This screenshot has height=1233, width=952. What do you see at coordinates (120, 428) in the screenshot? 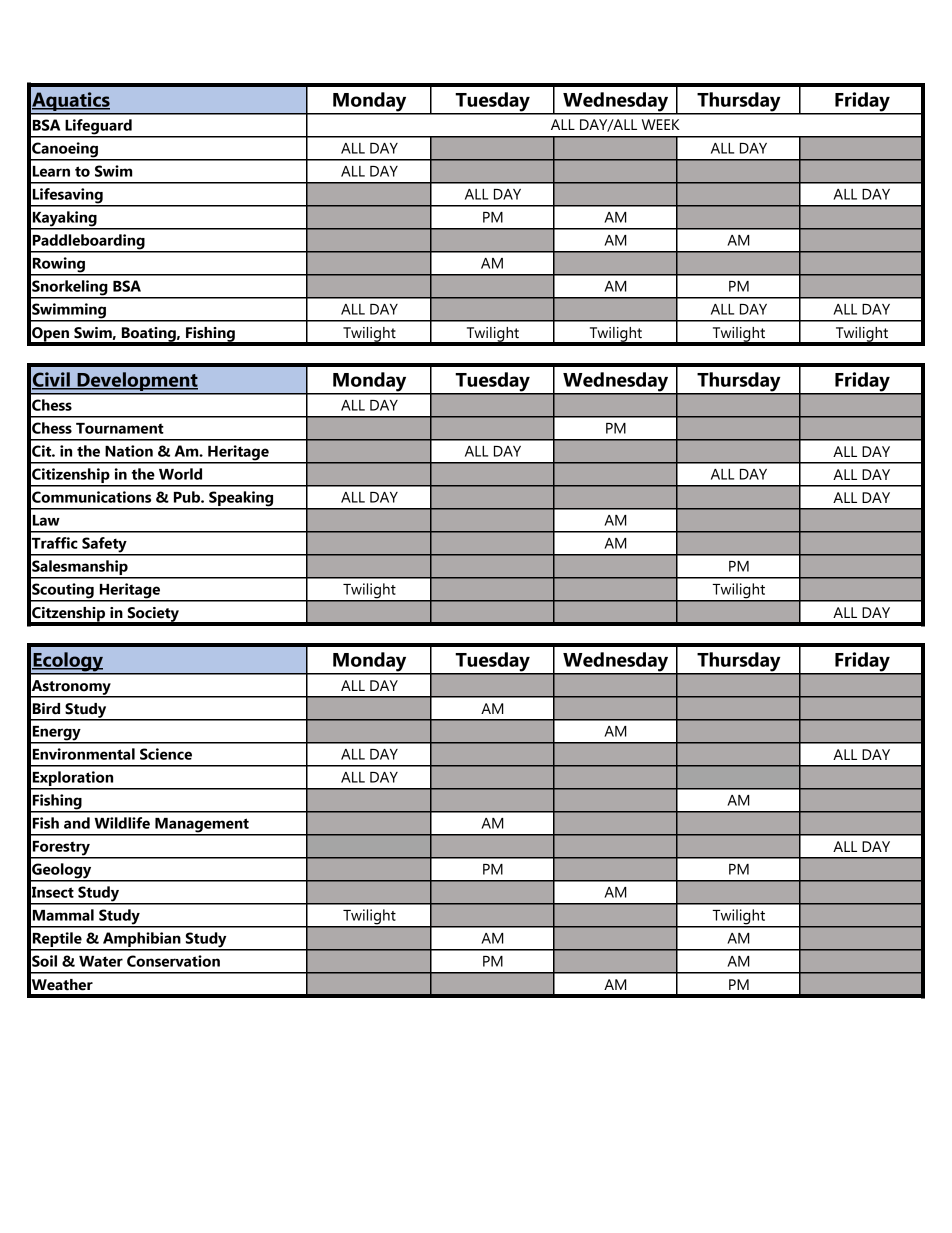
I see `Tournament` at bounding box center [120, 428].
